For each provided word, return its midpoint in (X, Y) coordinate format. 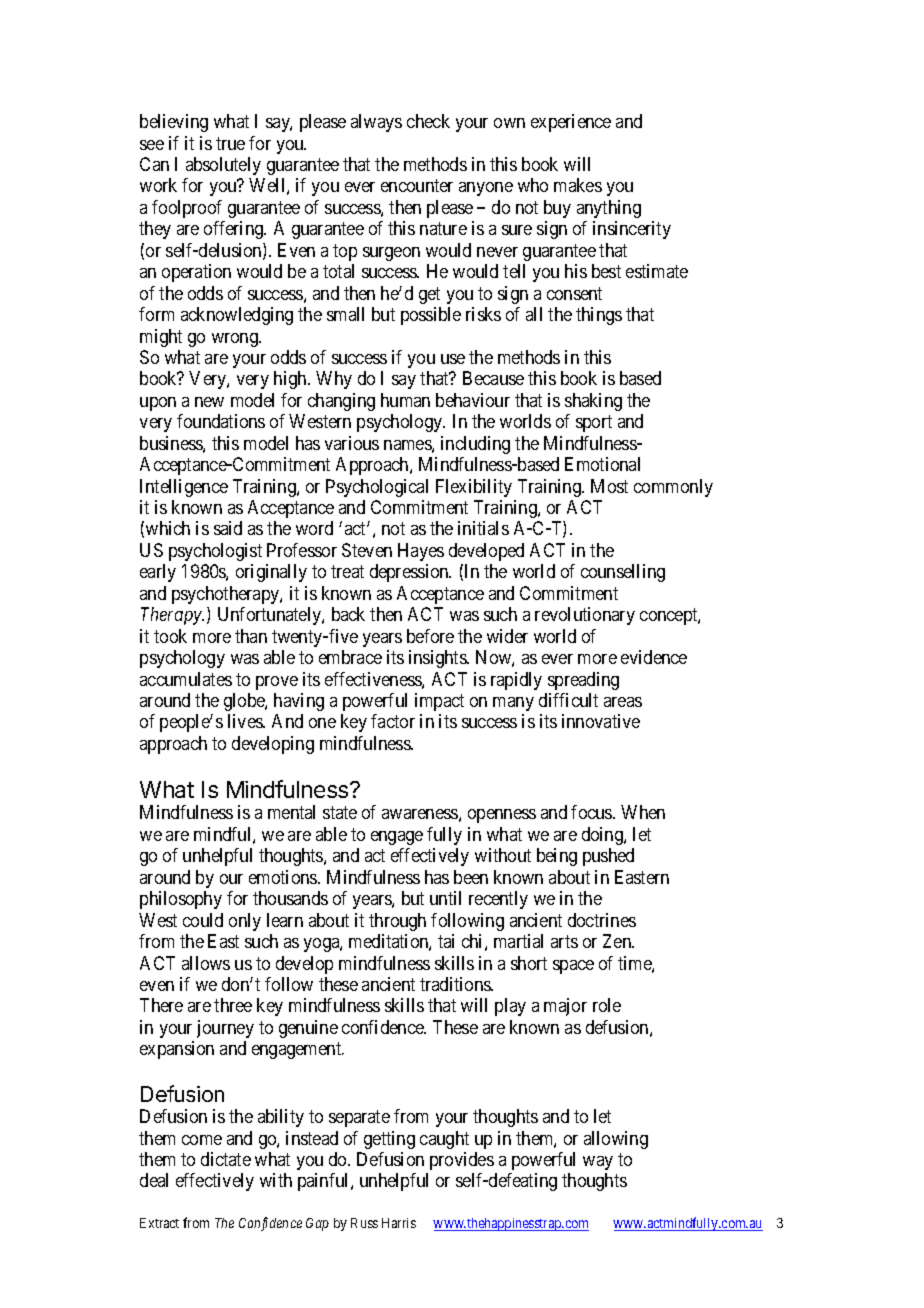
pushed (608, 857)
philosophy (181, 900)
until (445, 898)
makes (578, 185)
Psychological (377, 488)
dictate (226, 1159)
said (228, 528)
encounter (417, 186)
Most (609, 486)
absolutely (223, 166)
